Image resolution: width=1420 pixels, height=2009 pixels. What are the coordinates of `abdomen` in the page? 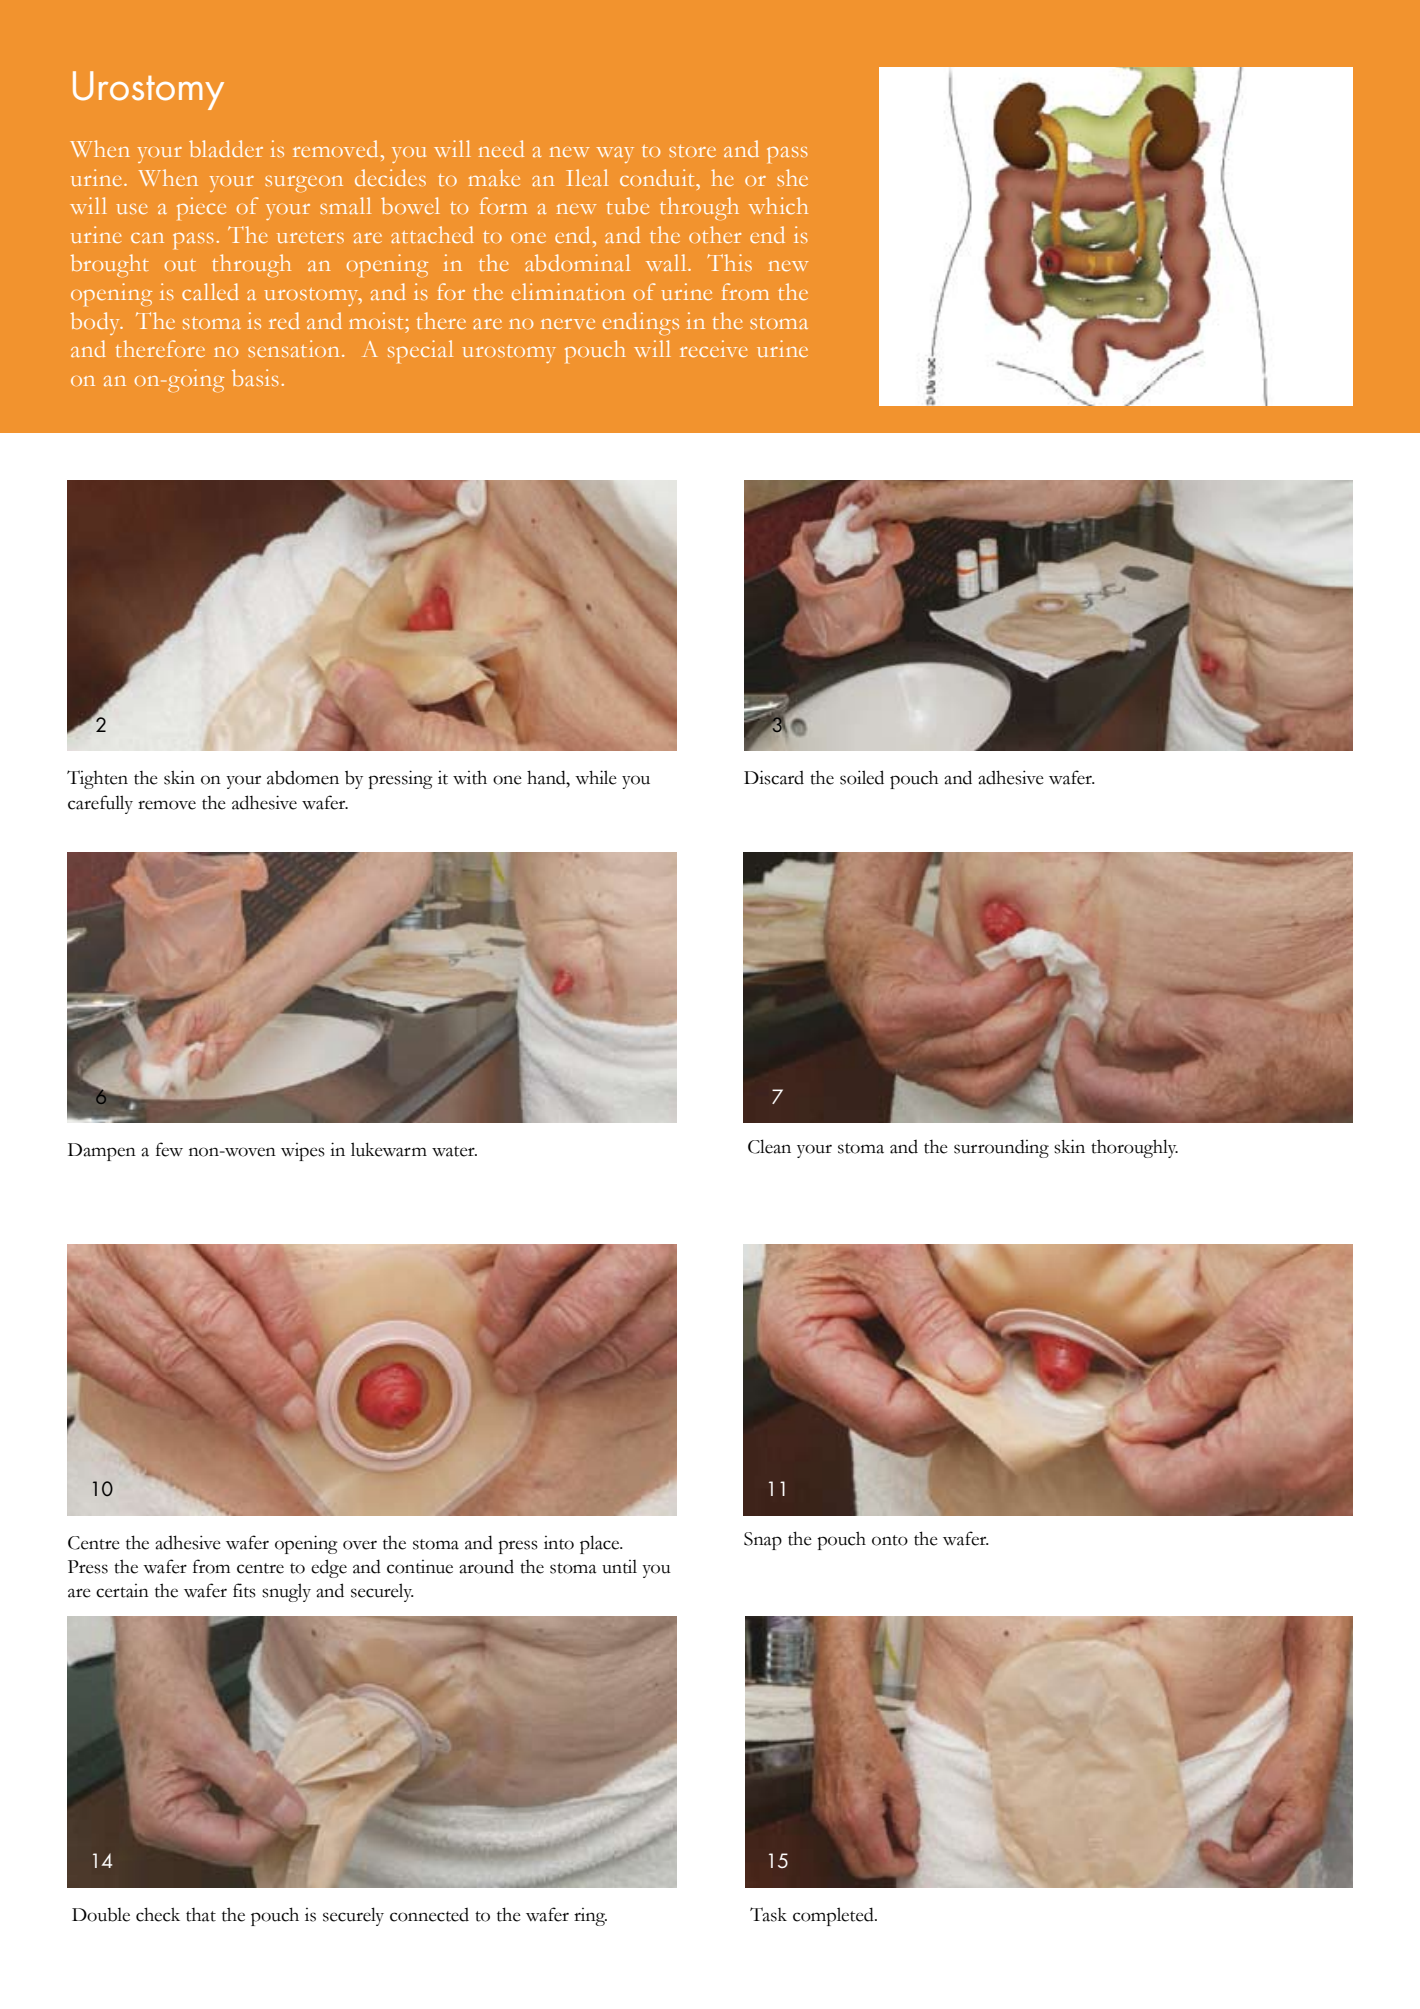 It's located at (303, 778).
